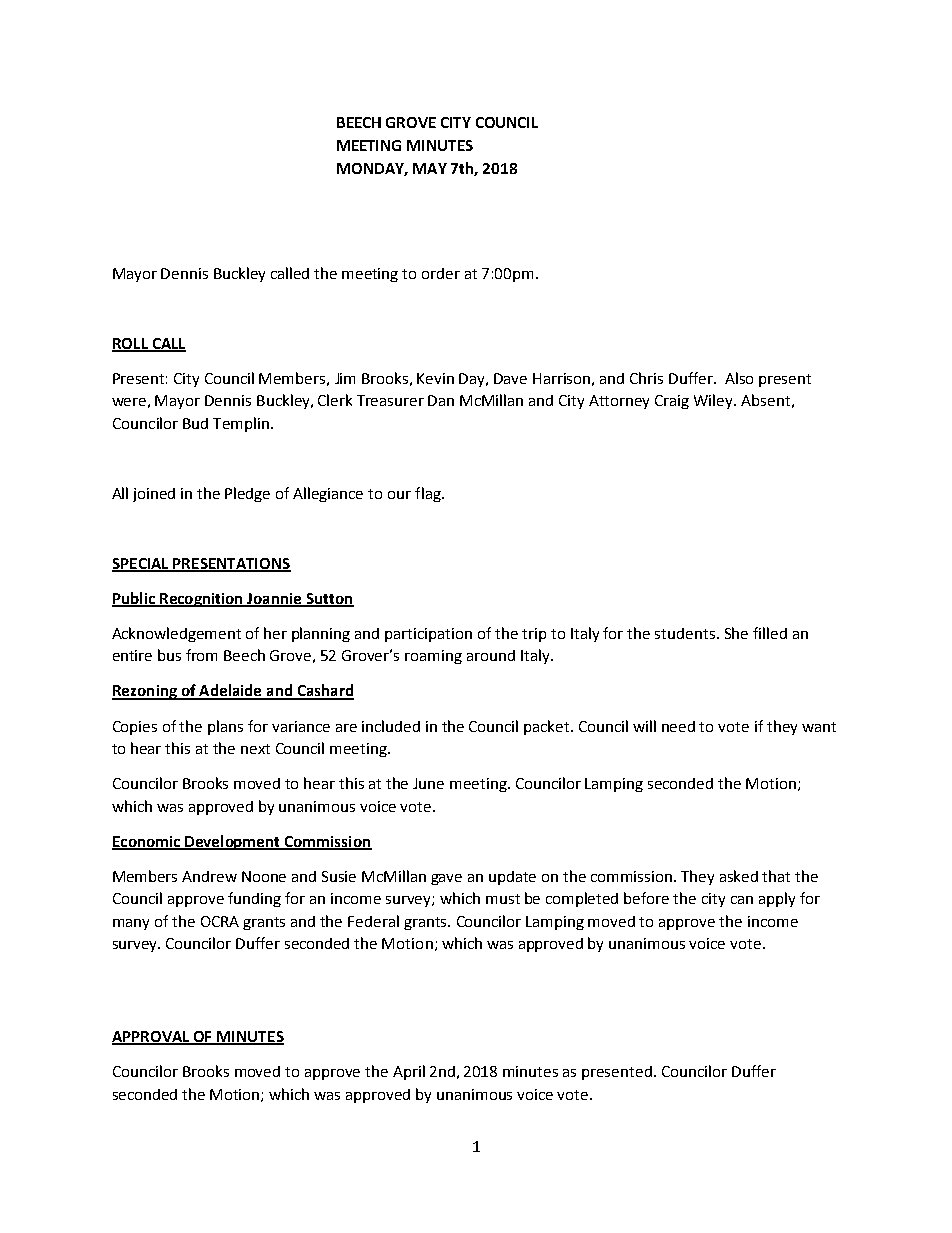 This page has width=952, height=1233. What do you see at coordinates (736, 633) in the page?
I see `She` at bounding box center [736, 633].
